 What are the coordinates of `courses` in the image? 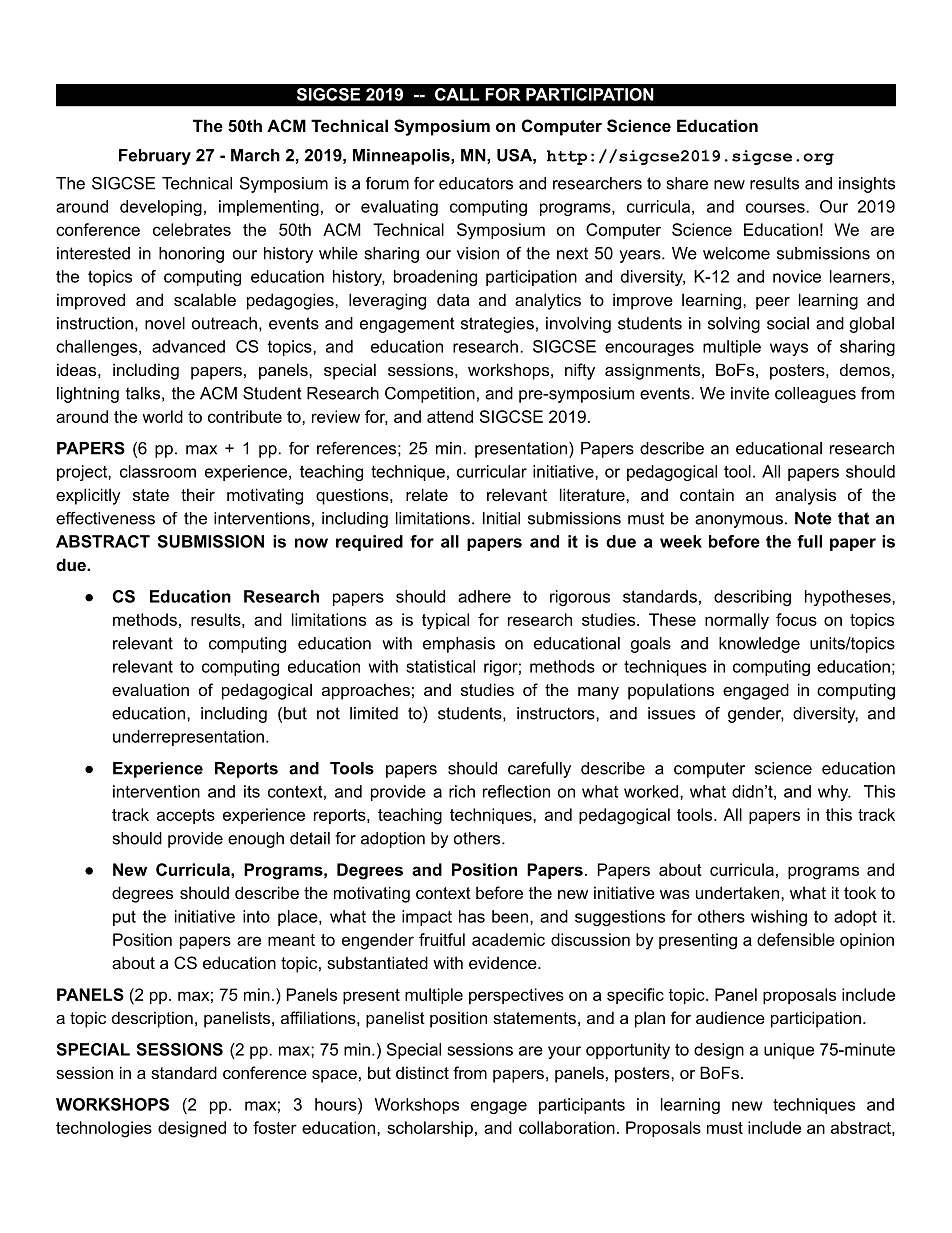 It's located at (776, 208).
